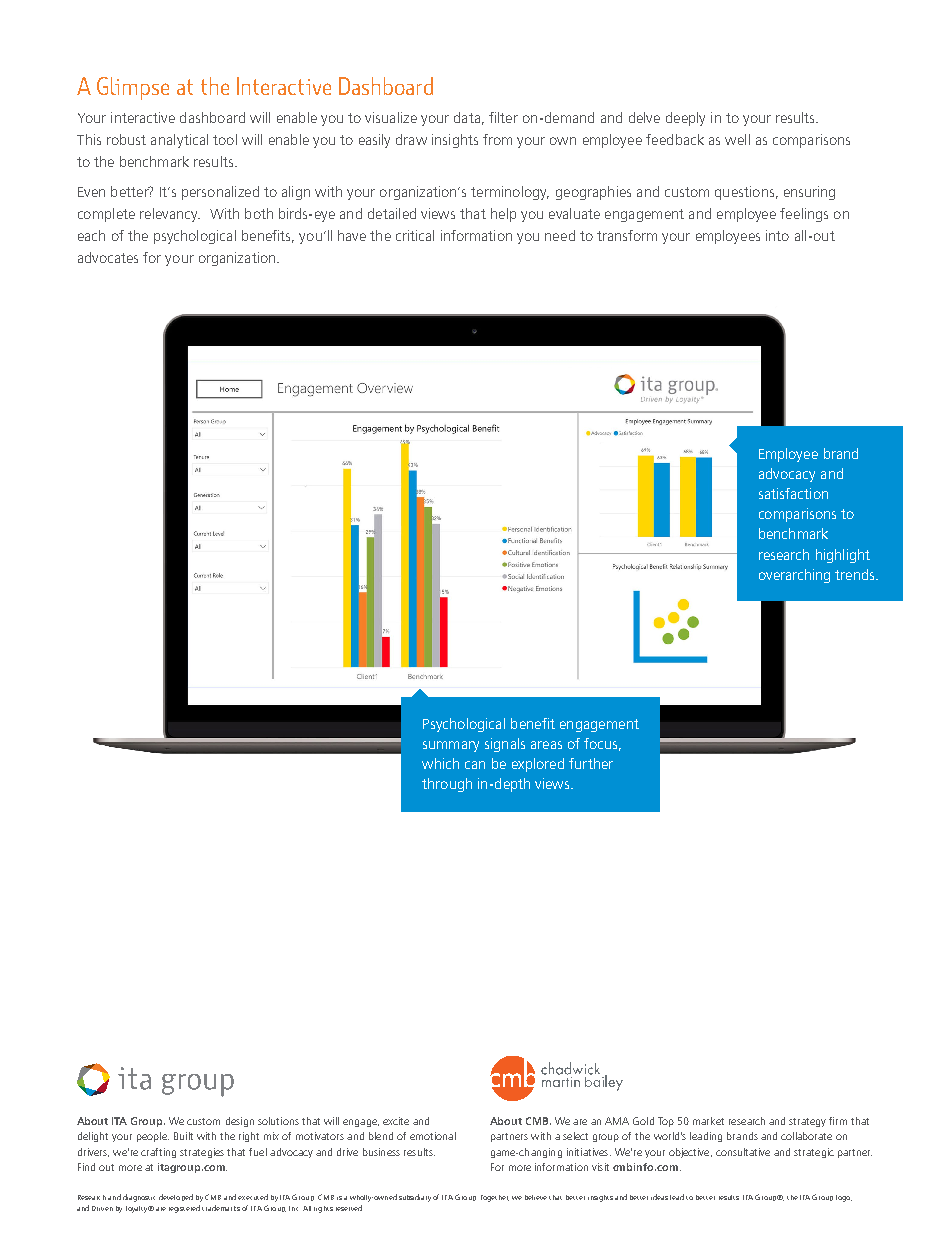 The width and height of the screenshot is (952, 1233). Describe the element at coordinates (591, 763) in the screenshot. I see `further` at that location.
